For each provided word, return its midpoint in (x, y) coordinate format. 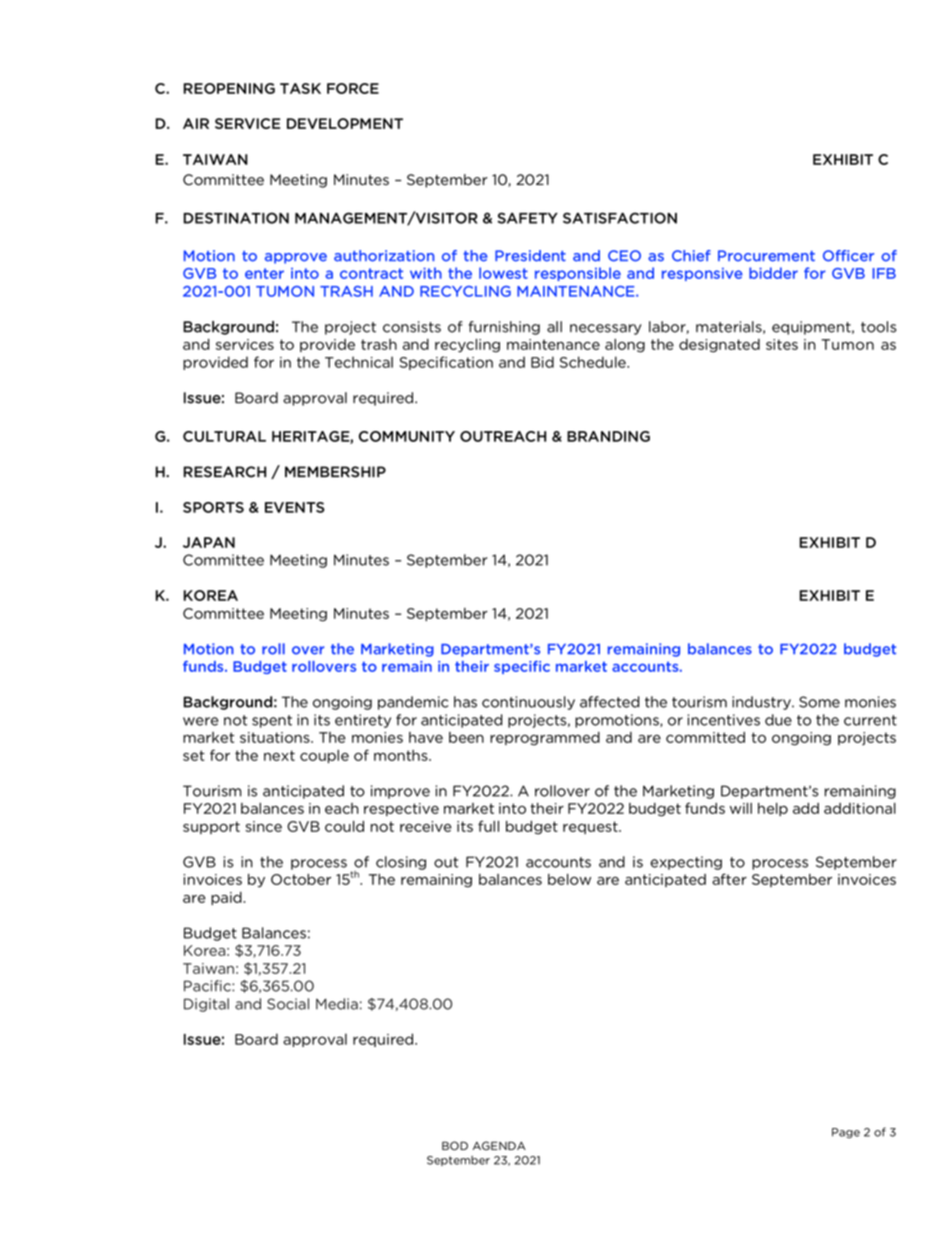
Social (288, 1004)
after (729, 879)
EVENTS (295, 507)
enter (264, 273)
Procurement (766, 256)
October (301, 879)
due (778, 720)
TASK (300, 88)
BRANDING (608, 436)
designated (719, 346)
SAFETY (527, 218)
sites (782, 344)
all (554, 327)
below (569, 879)
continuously (528, 703)
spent (272, 721)
